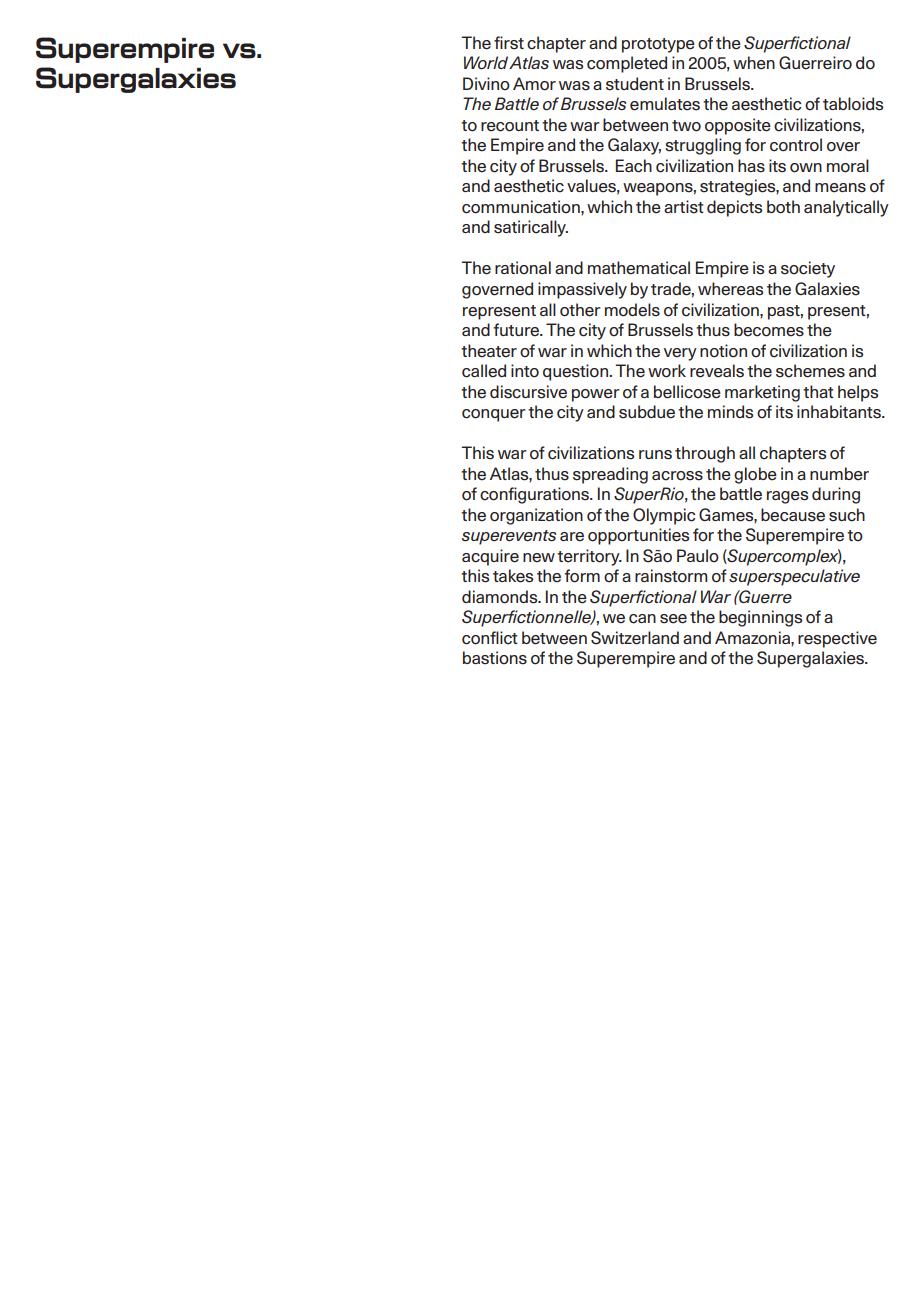 The height and width of the page is (1308, 924). What do you see at coordinates (490, 638) in the page?
I see `conflict` at bounding box center [490, 638].
